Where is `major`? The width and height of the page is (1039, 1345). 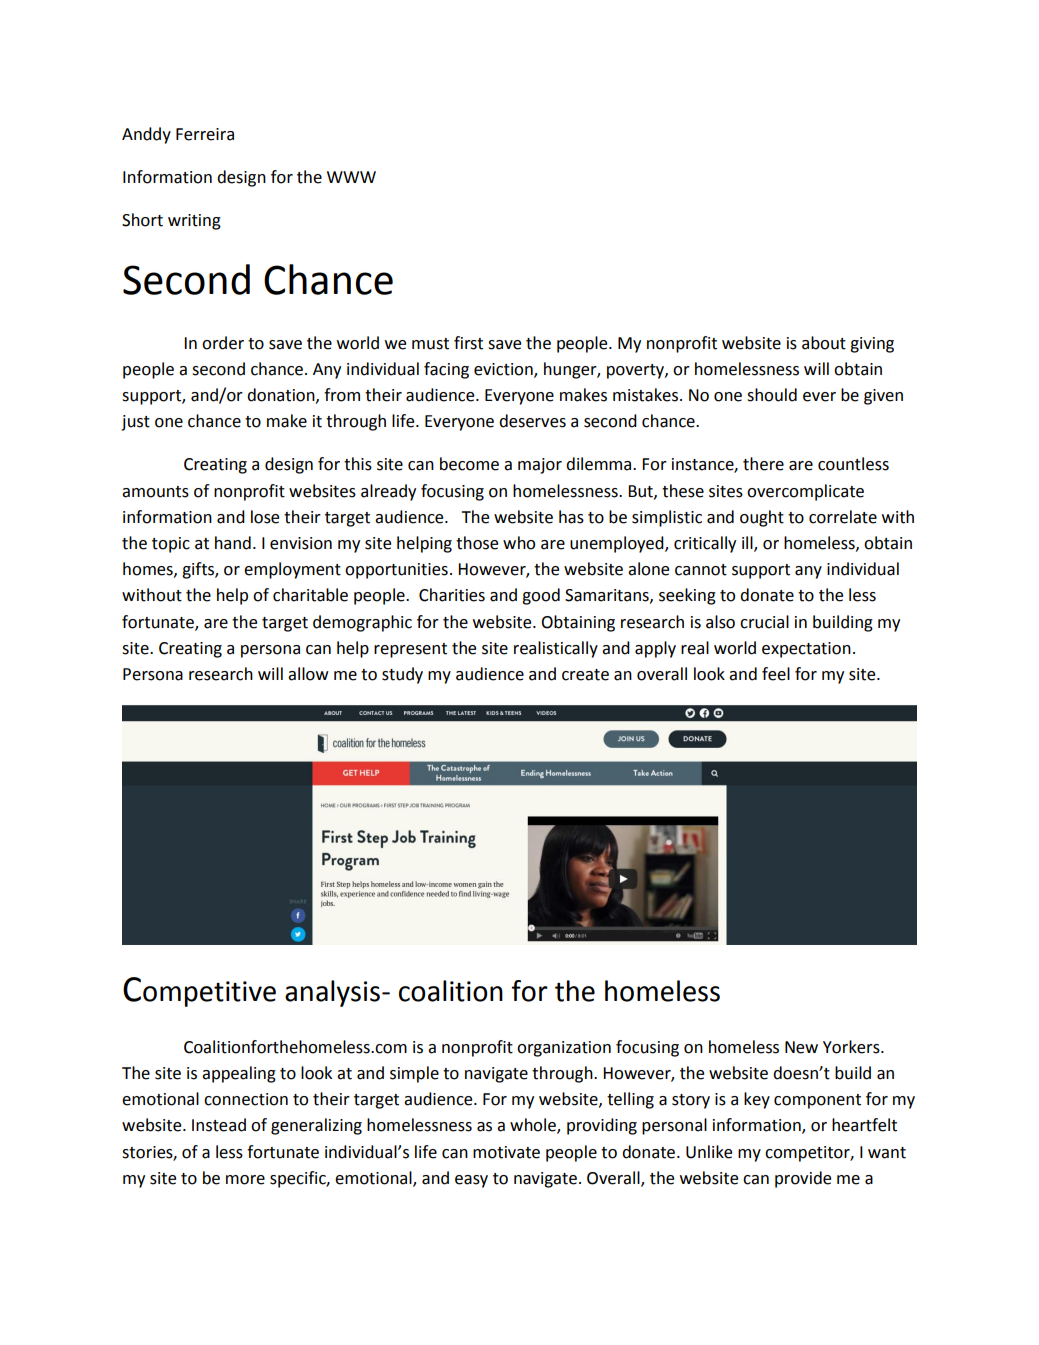 major is located at coordinates (540, 466).
